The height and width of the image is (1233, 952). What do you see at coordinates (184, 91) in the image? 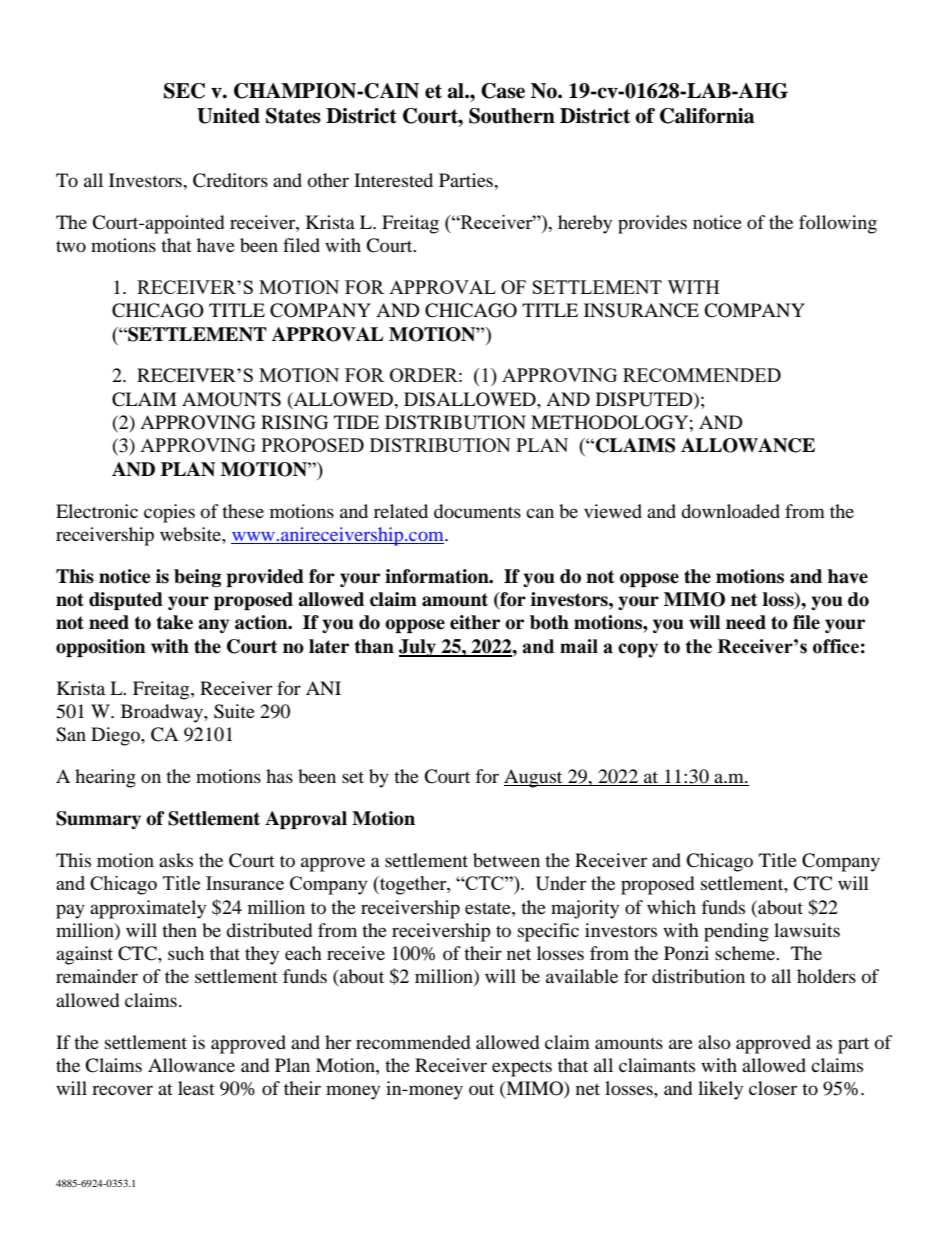
I see `SEC` at bounding box center [184, 91].
